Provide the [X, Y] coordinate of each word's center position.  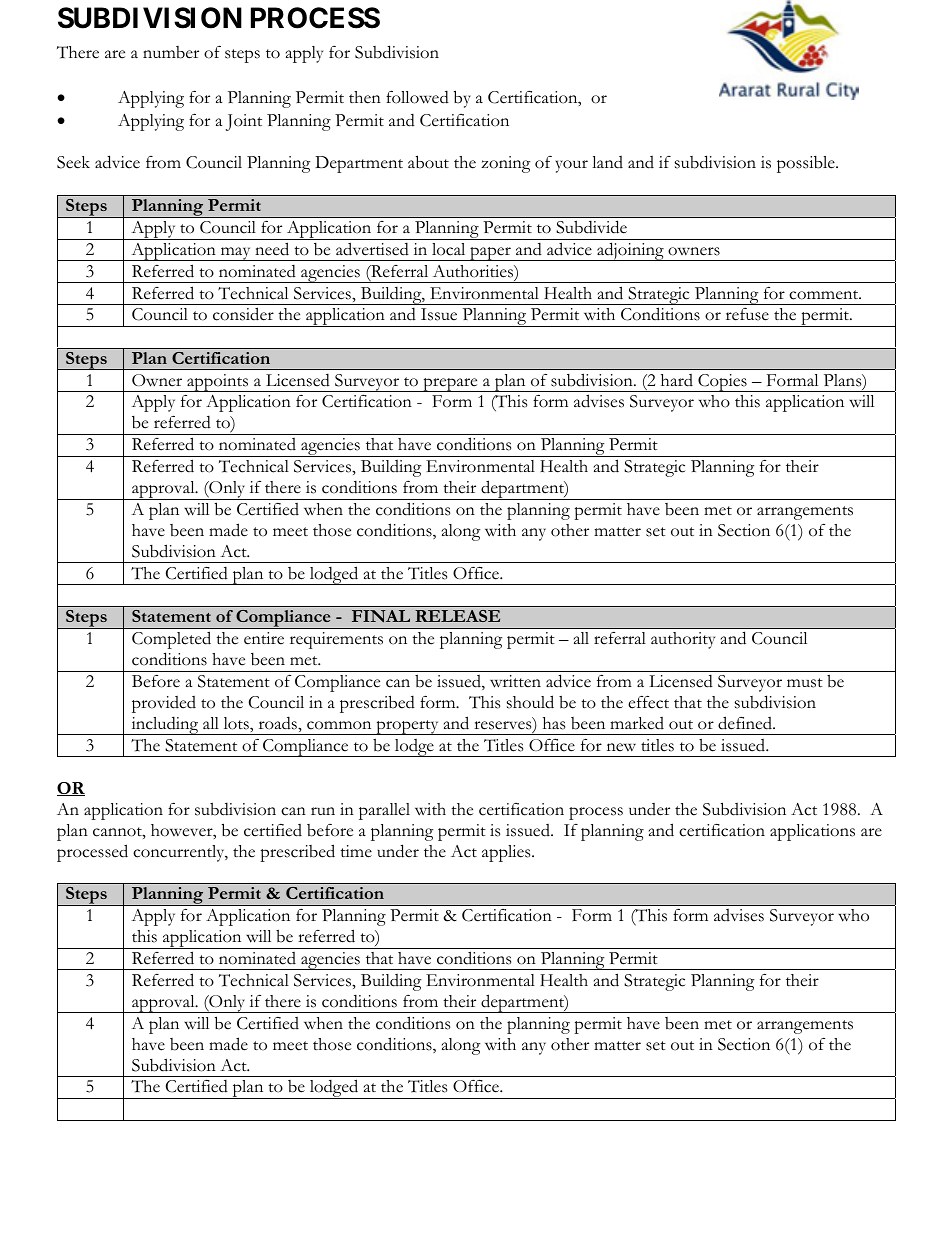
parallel [384, 811]
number [171, 52]
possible [807, 164]
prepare [450, 385]
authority [683, 640]
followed [417, 97]
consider [243, 314]
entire [264, 638]
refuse [747, 314]
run [323, 811]
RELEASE [457, 616]
